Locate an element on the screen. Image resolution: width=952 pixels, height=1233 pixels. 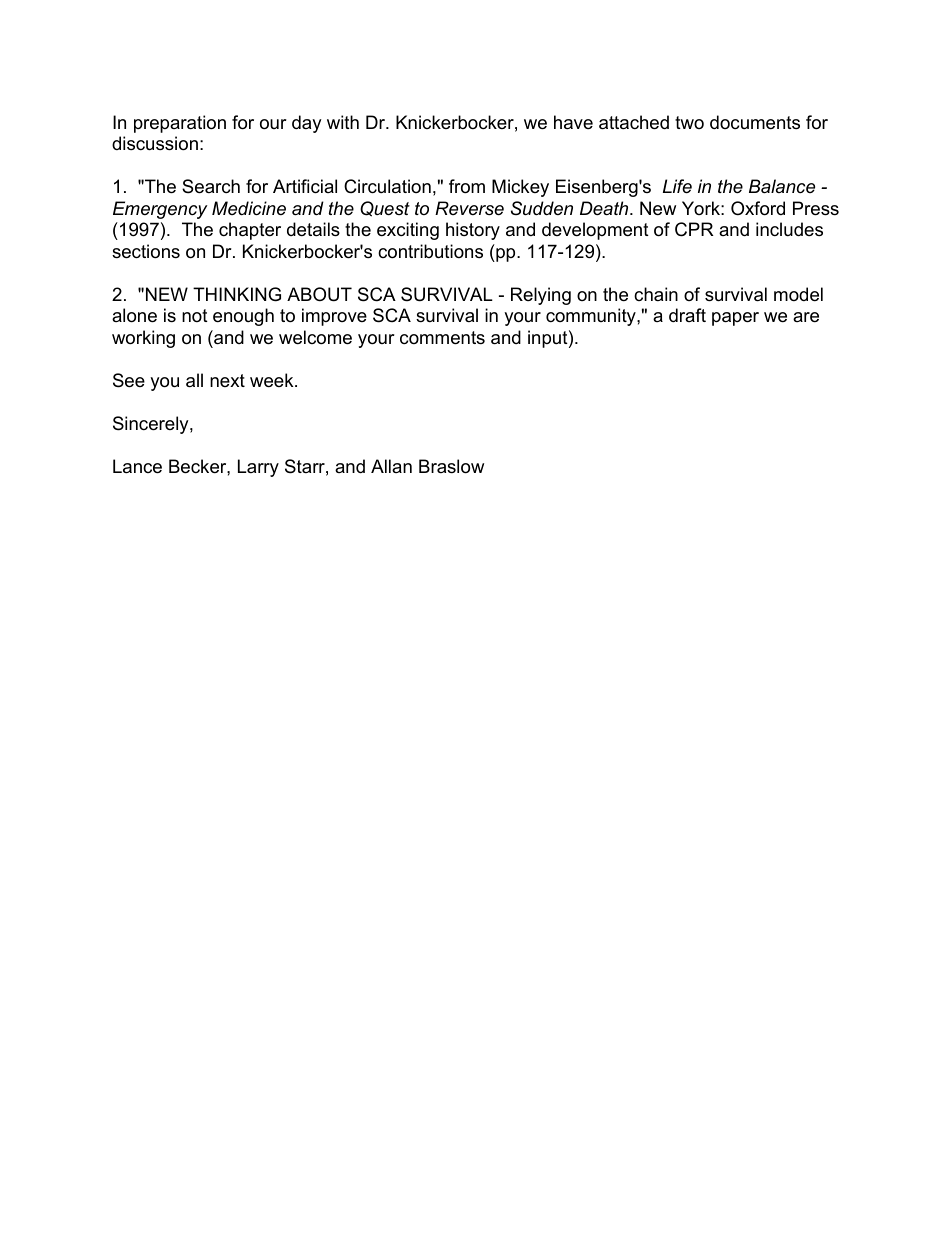
next is located at coordinates (227, 380).
